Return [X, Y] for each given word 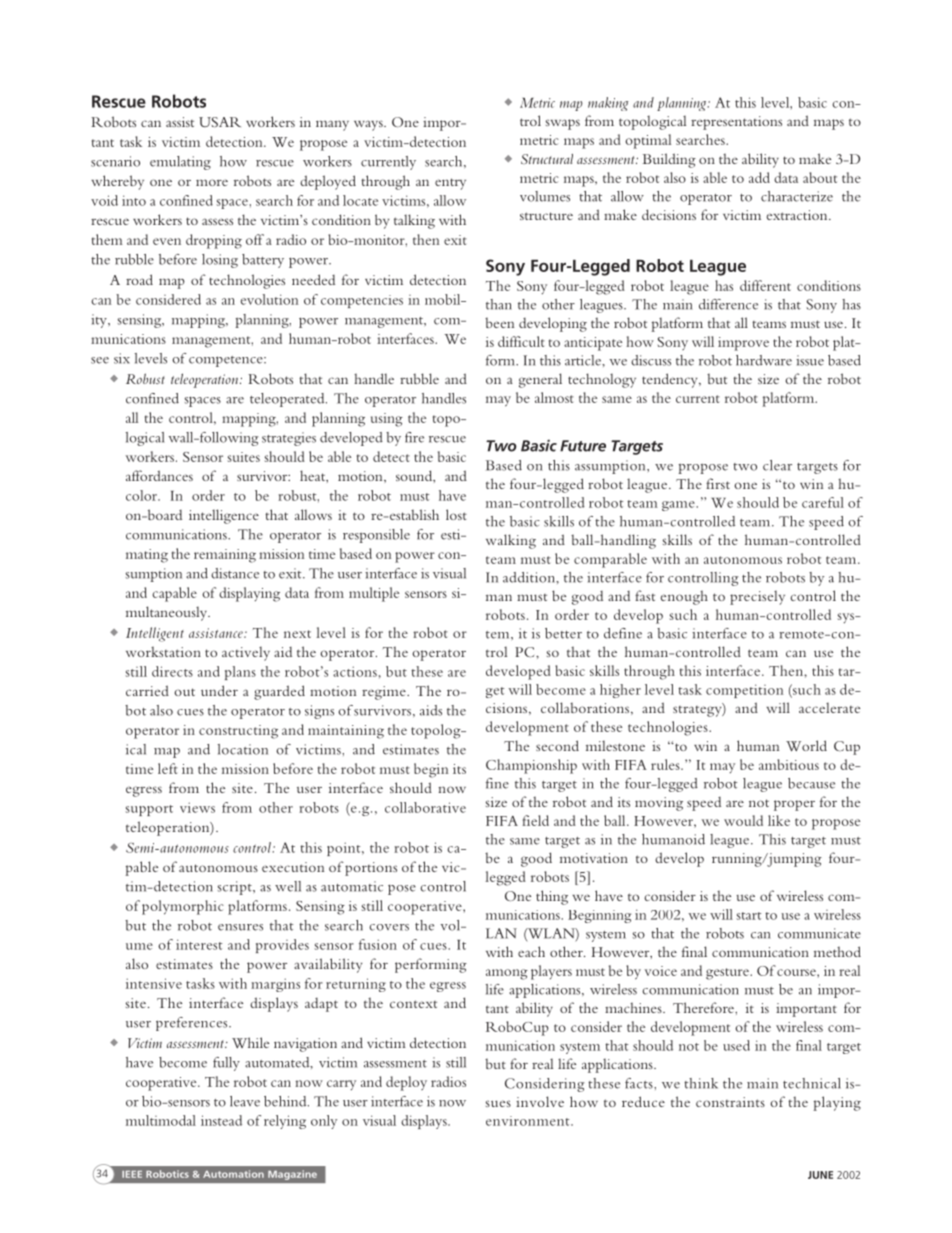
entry [450, 184]
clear [777, 465]
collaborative [425, 807]
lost [456, 514]
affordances [159, 475]
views [197, 807]
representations [736, 123]
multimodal [161, 1120]
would [743, 820]
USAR [220, 122]
